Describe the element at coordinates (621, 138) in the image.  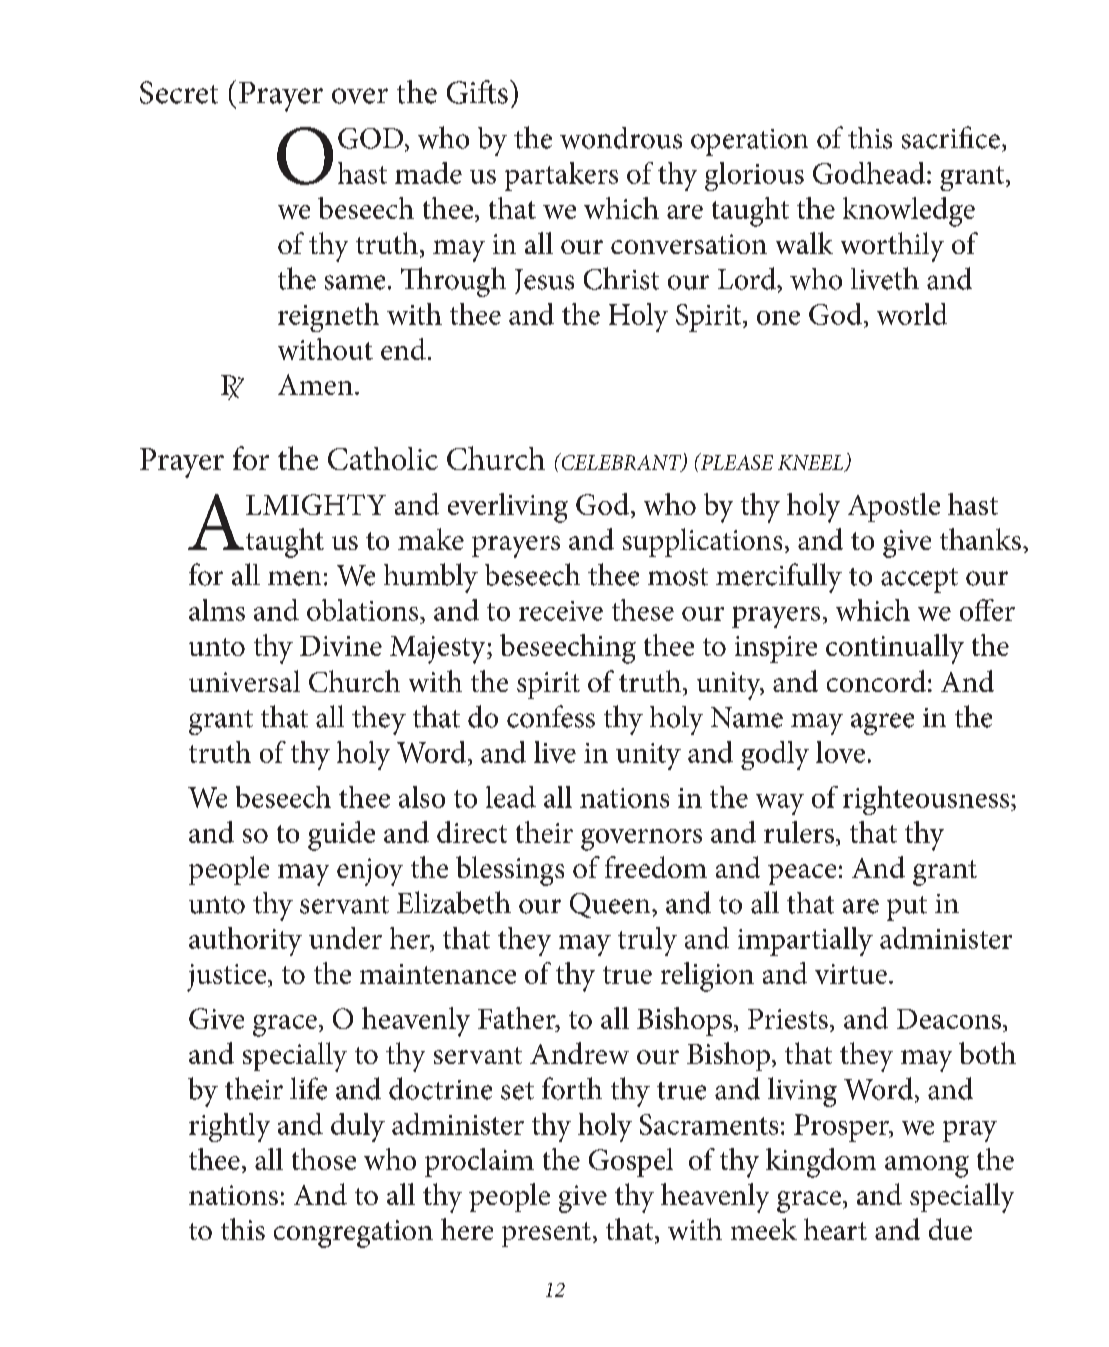
I see `wondrous` at that location.
